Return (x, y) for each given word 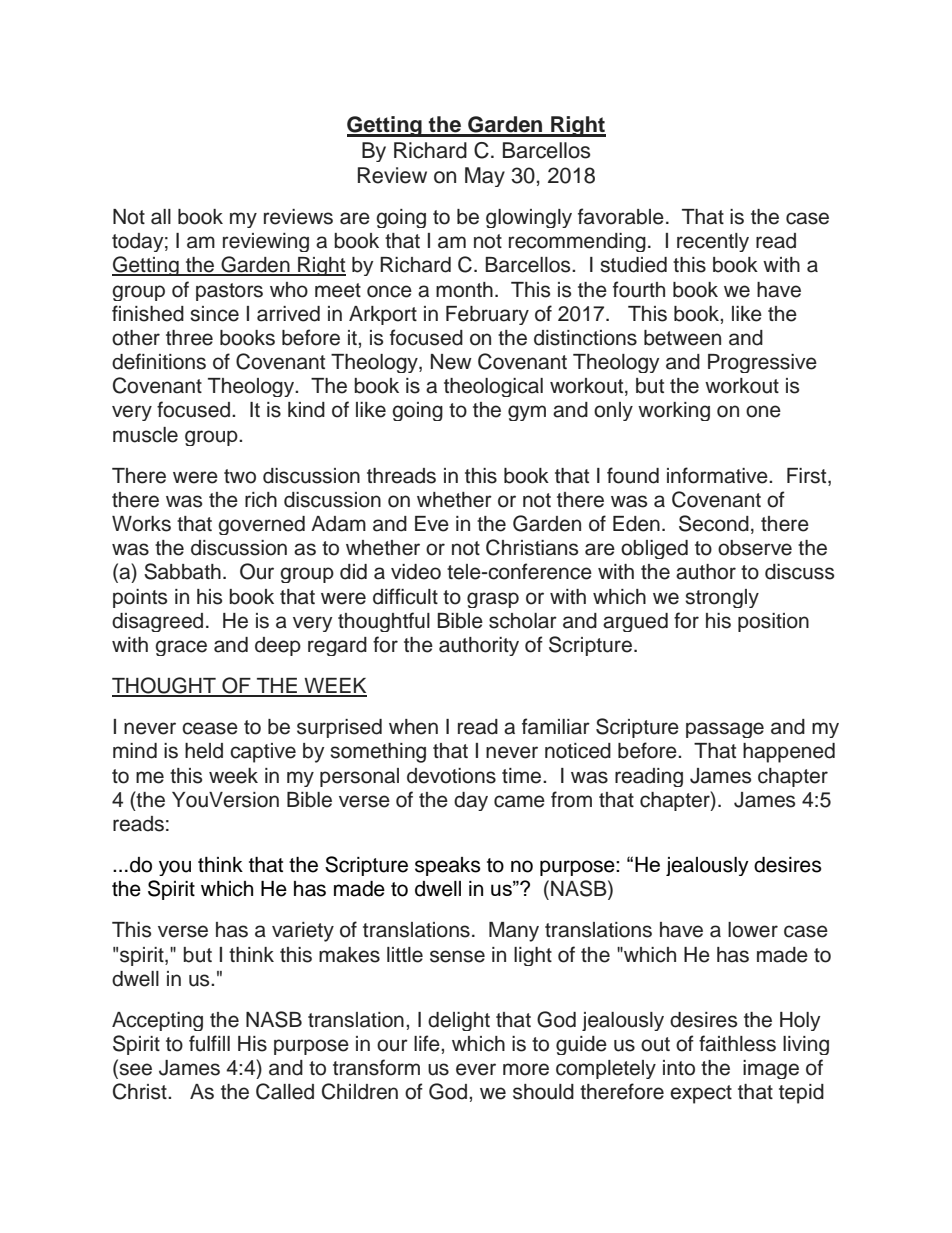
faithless (737, 1043)
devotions (451, 776)
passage (725, 730)
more (526, 1069)
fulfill (209, 1043)
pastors (229, 292)
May (485, 177)
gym (527, 413)
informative (718, 475)
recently (713, 242)
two (240, 476)
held (204, 751)
